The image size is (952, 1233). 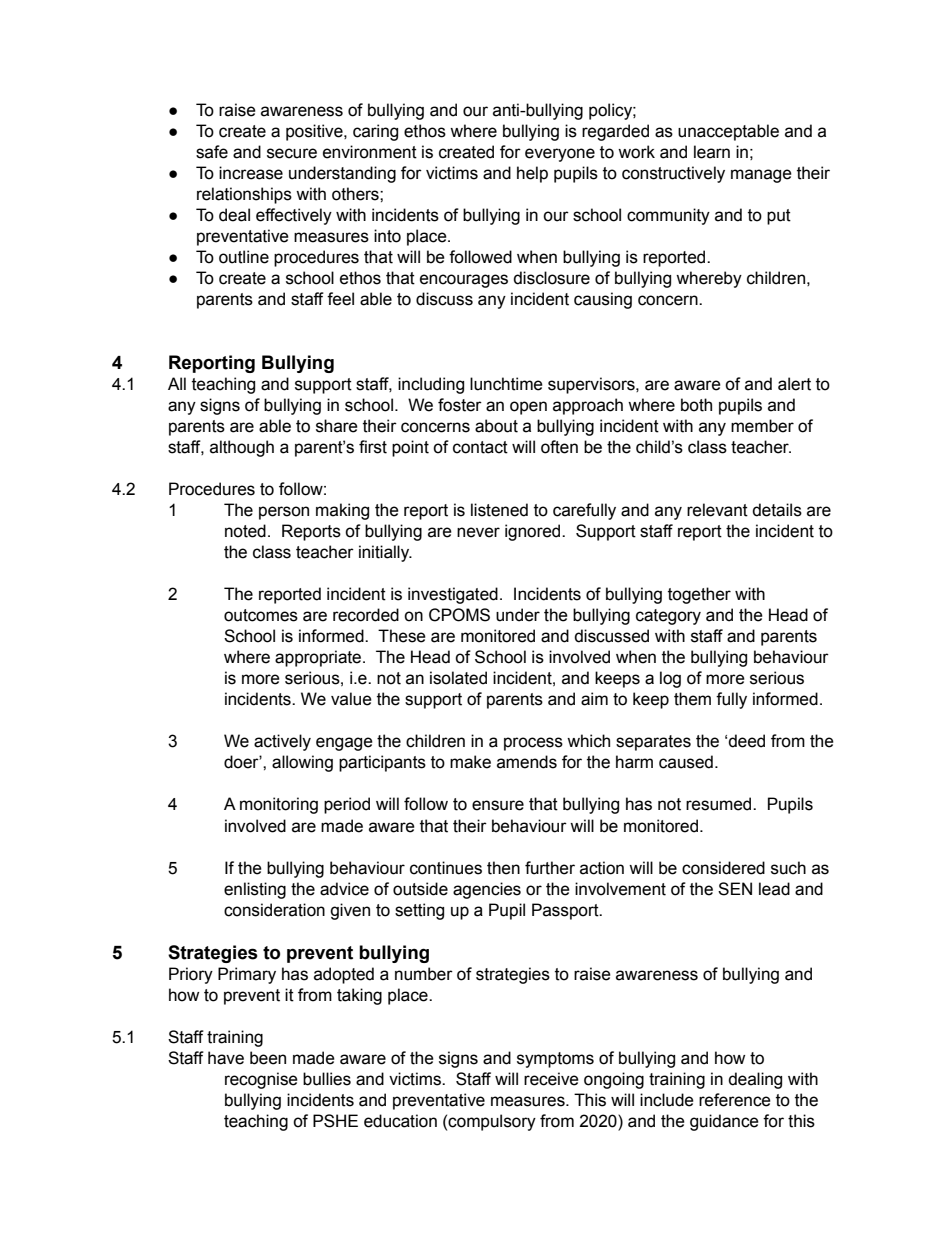 I want to click on outcomes, so click(x=261, y=615).
